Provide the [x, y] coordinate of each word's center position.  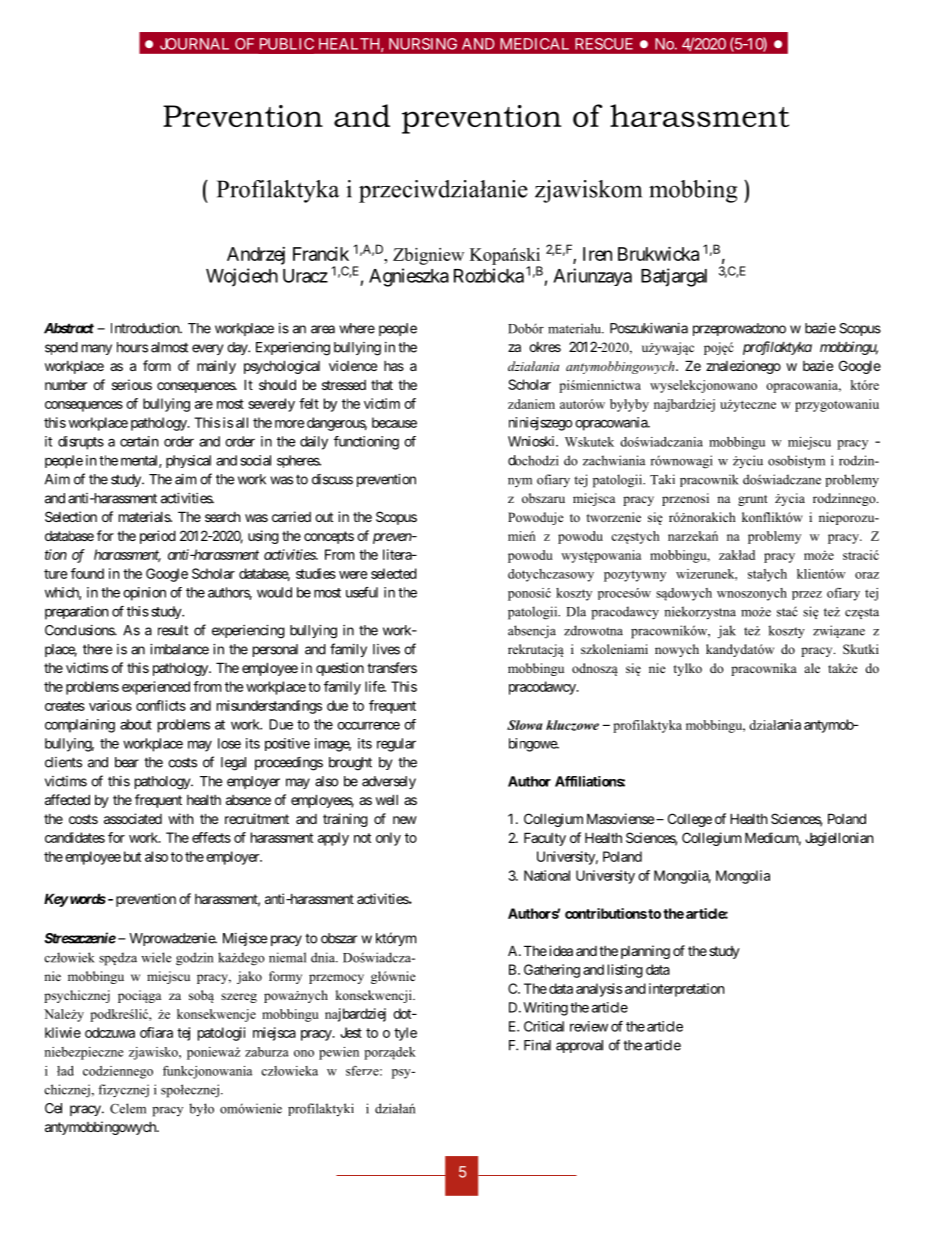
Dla [576, 611]
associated [133, 818]
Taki [662, 479]
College [690, 820]
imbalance [179, 649]
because [394, 422]
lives [386, 649]
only [388, 839]
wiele [156, 957]
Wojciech [242, 277]
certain [139, 441]
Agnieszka [409, 277]
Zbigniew [428, 256]
